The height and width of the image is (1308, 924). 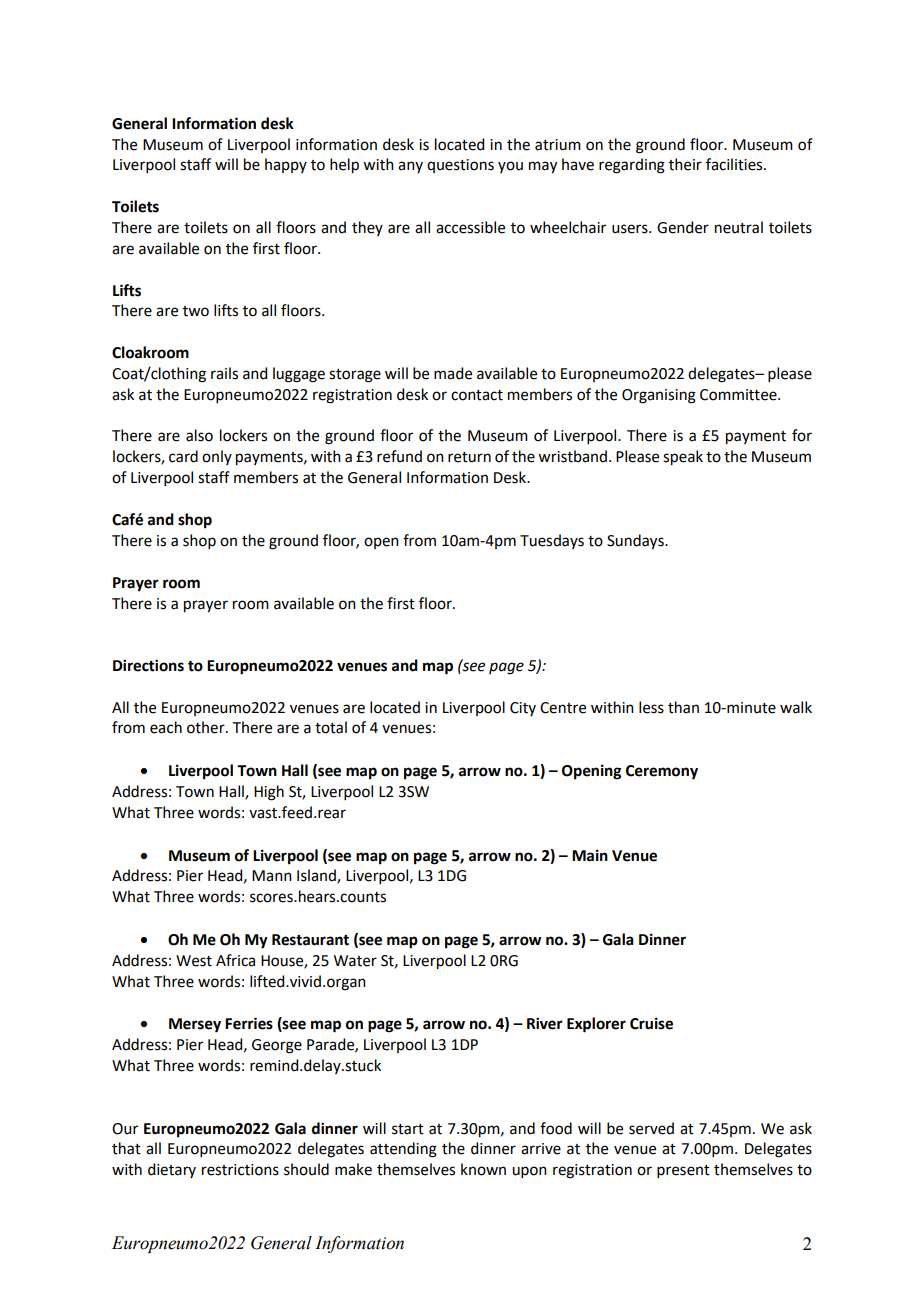 What do you see at coordinates (523, 709) in the image?
I see `City` at bounding box center [523, 709].
